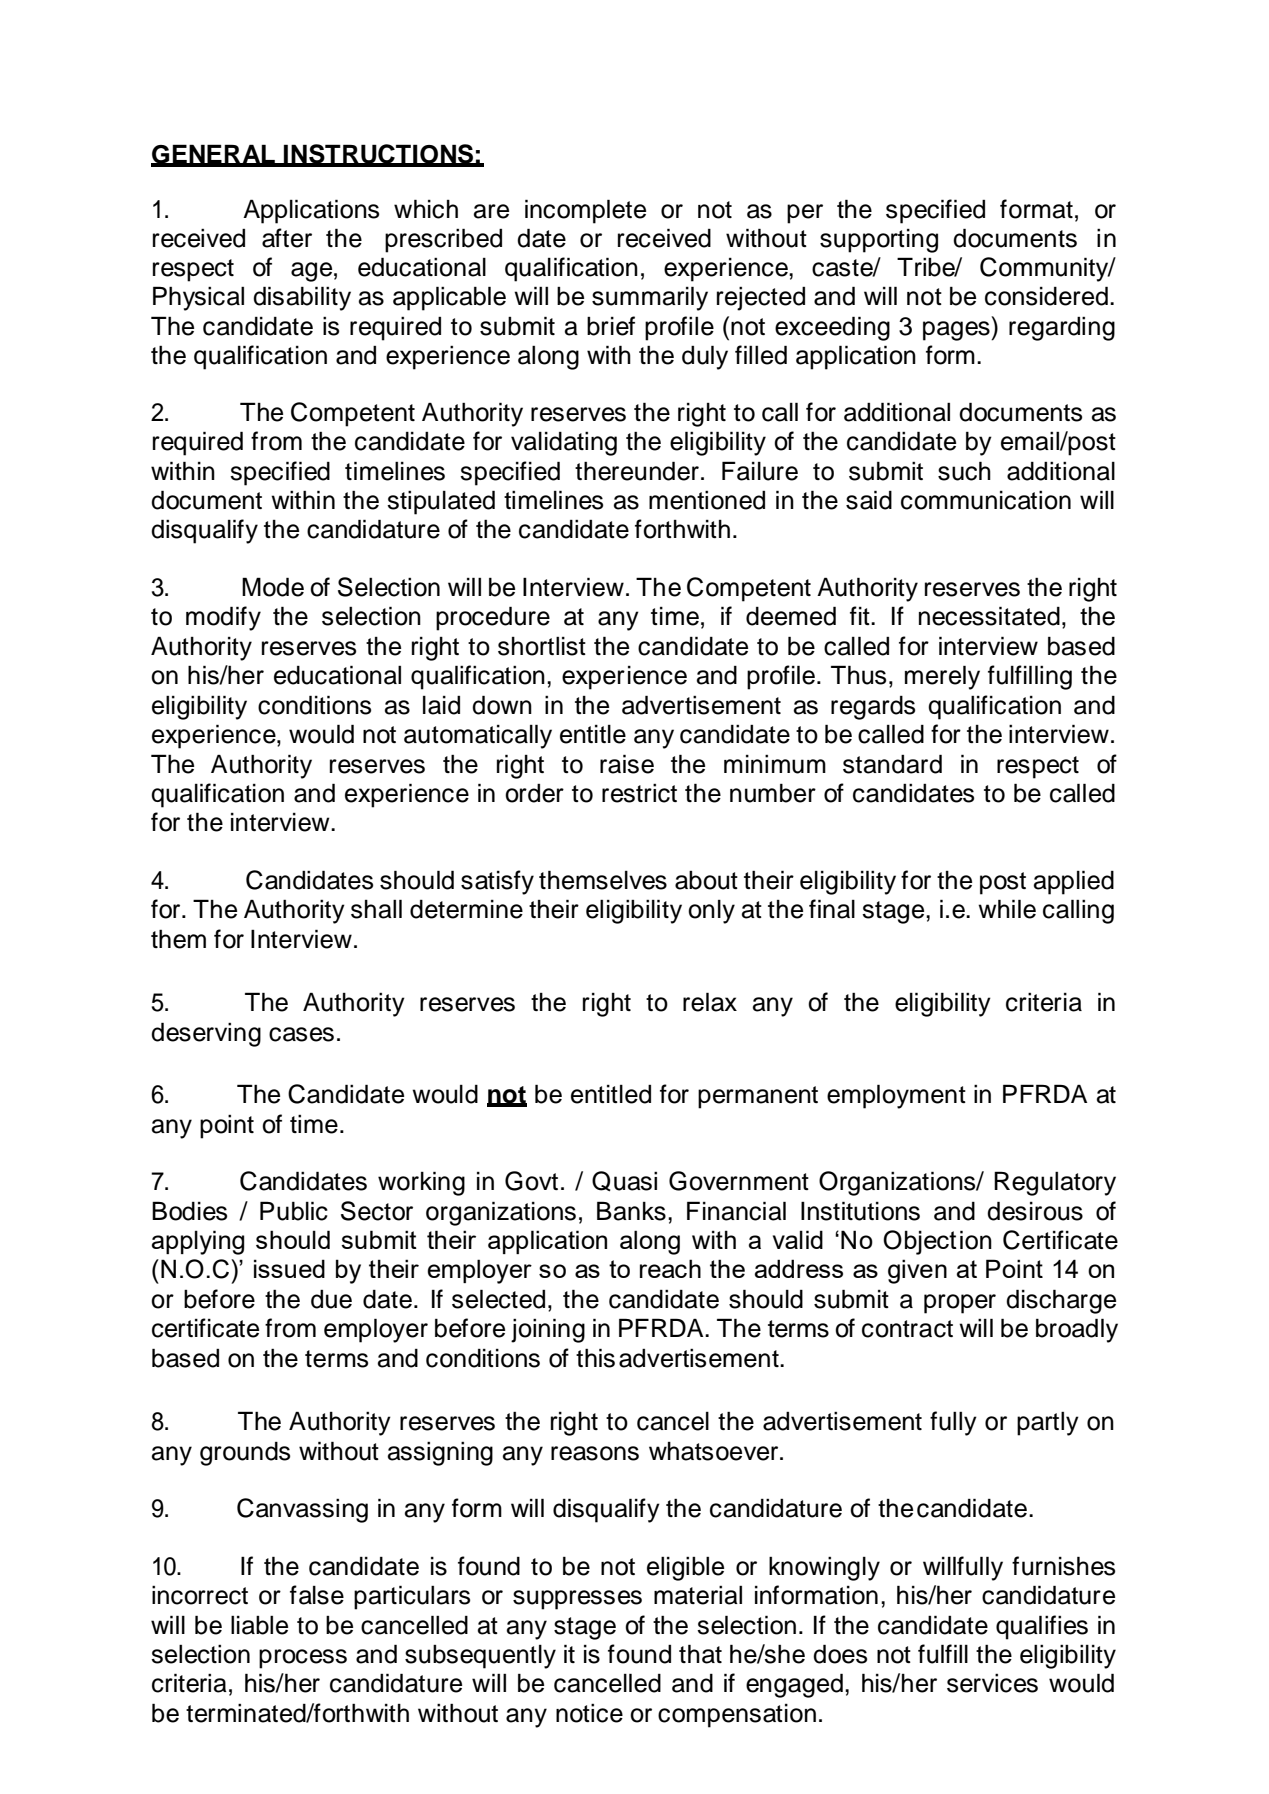 This page has width=1269, height=1794. I want to click on Quasi, so click(624, 1181).
